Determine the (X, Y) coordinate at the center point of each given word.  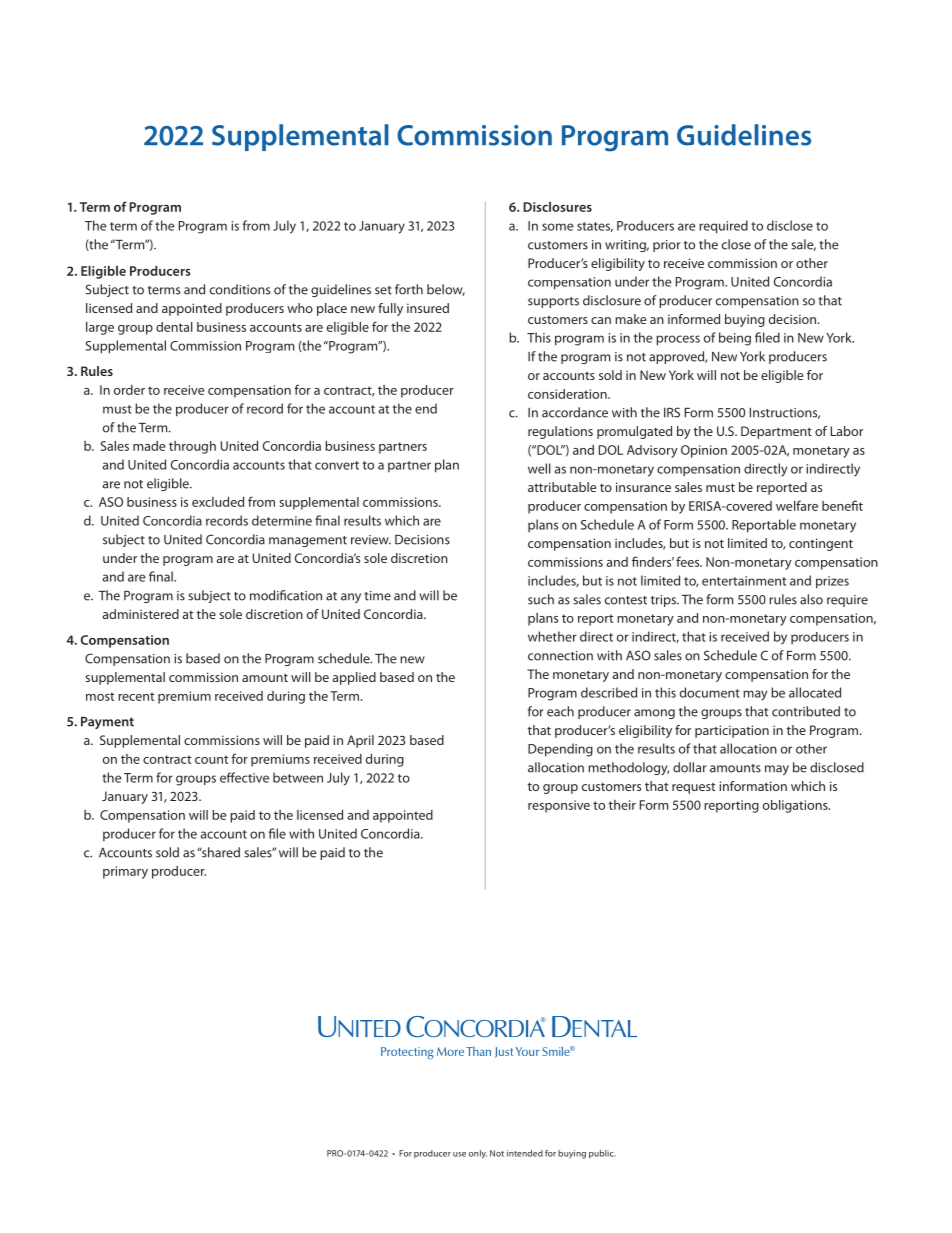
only (478, 1154)
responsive (559, 806)
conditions (240, 289)
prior (667, 246)
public (602, 1154)
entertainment (744, 581)
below (446, 290)
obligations (796, 806)
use (459, 1154)
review (371, 540)
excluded (218, 502)
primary (125, 872)
